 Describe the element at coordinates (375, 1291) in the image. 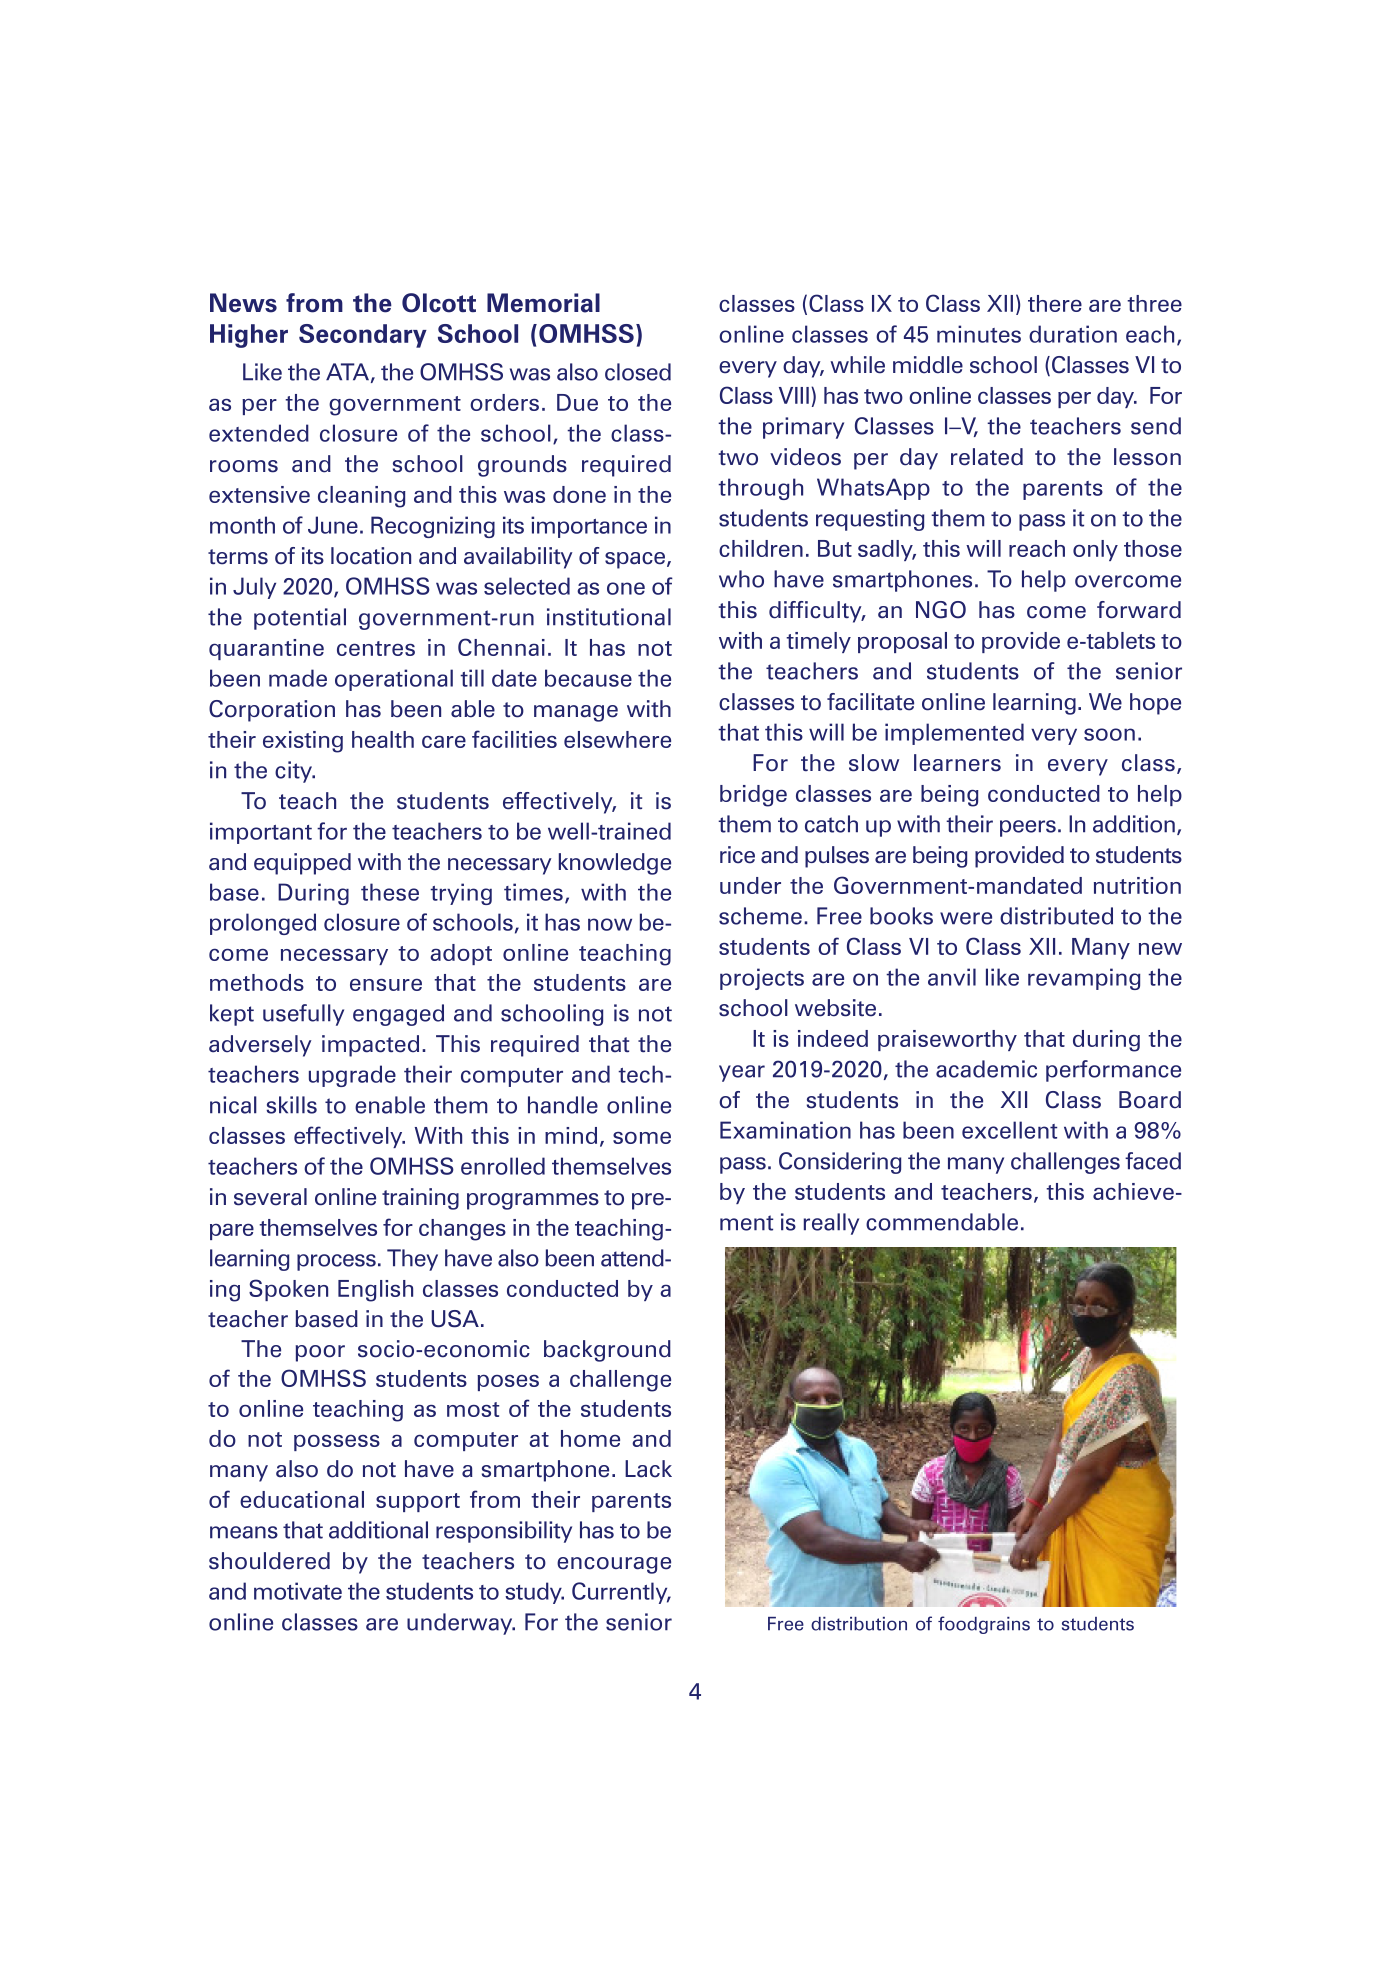

I see `English` at that location.
